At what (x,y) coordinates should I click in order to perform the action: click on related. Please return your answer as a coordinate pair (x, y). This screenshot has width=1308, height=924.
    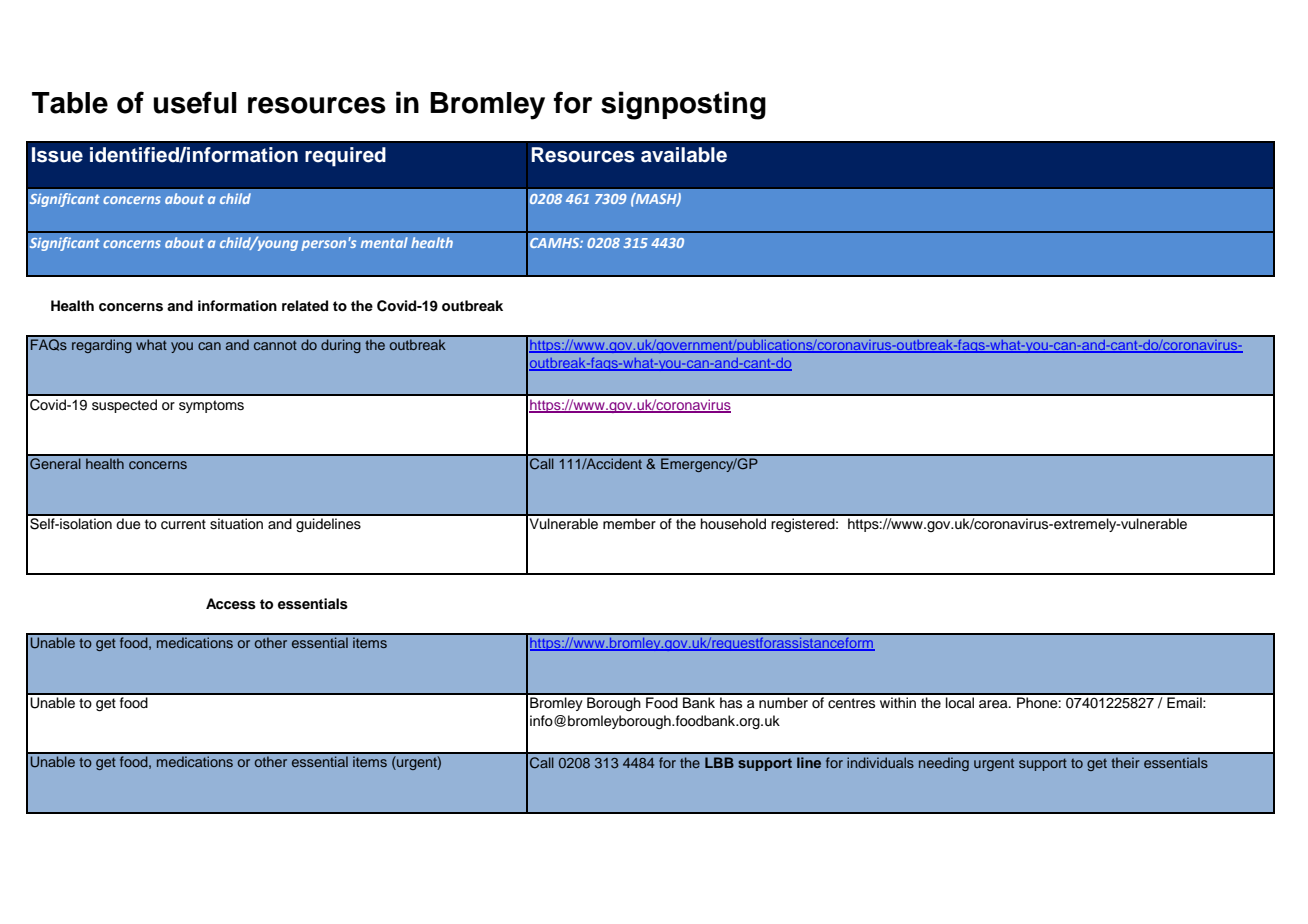
    Looking at the image, I should click on (305, 305).
